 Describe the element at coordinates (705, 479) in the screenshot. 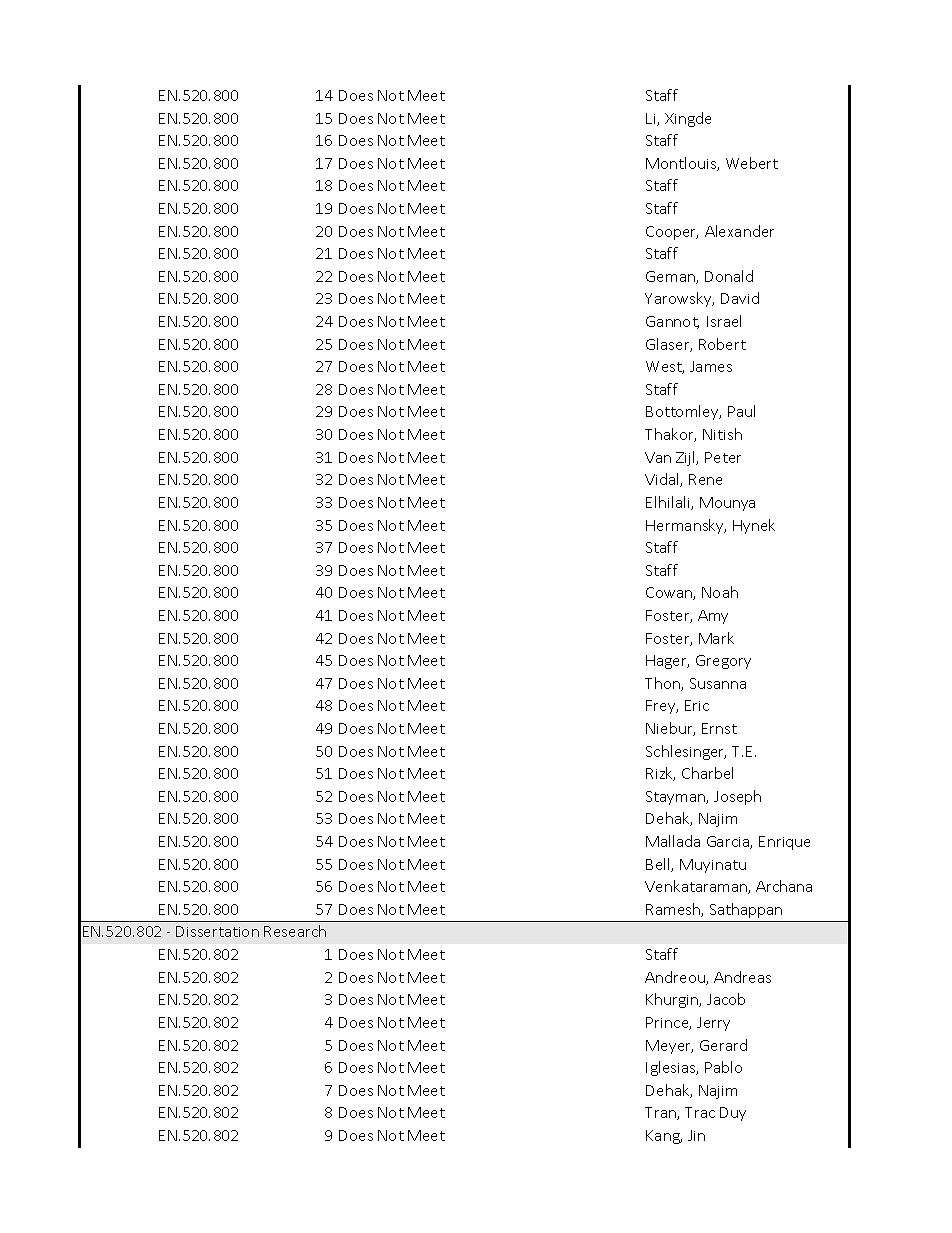

I see `Rene` at that location.
